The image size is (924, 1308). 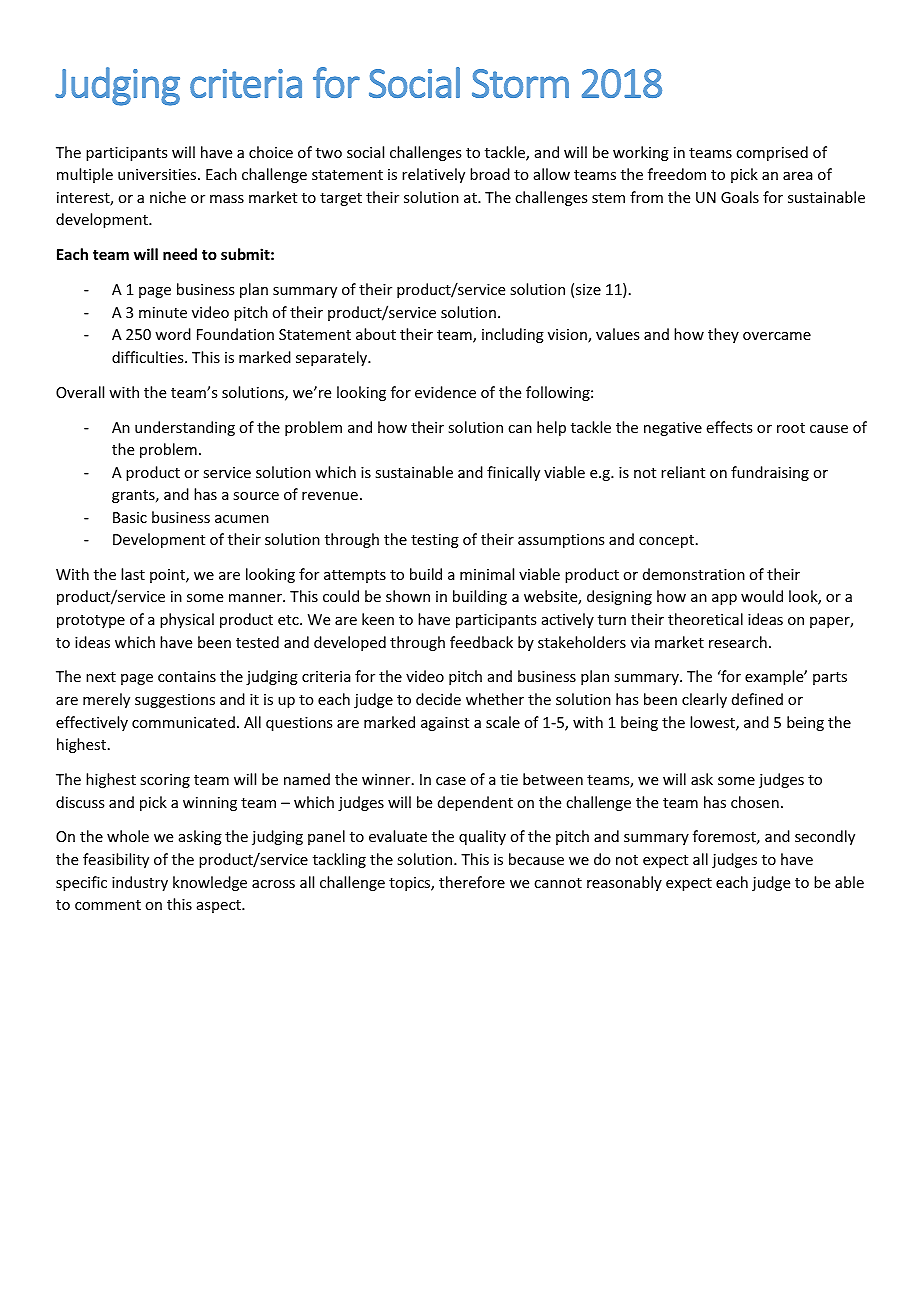 What do you see at coordinates (158, 174) in the image?
I see `universities` at bounding box center [158, 174].
